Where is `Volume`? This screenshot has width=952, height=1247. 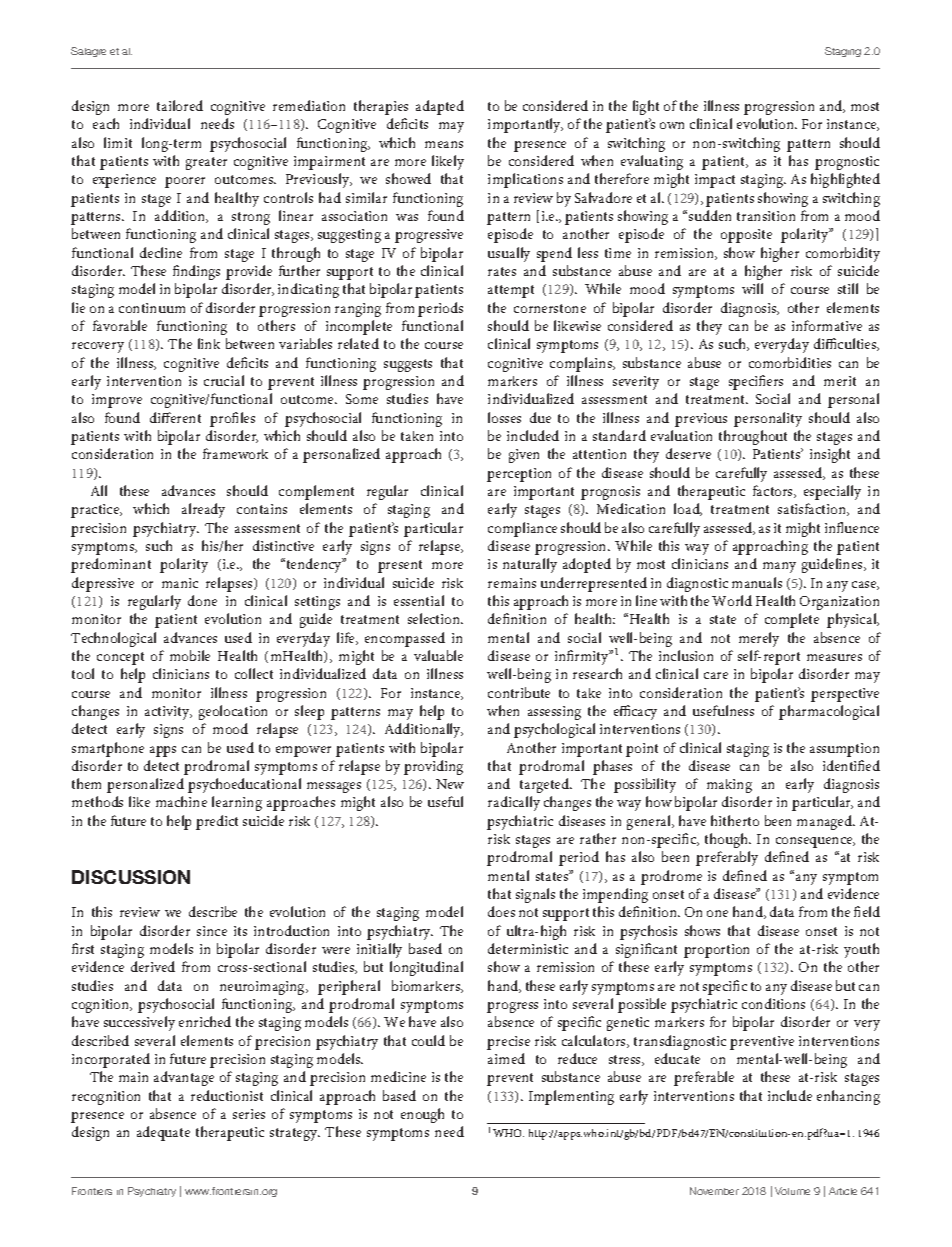
Volume is located at coordinates (792, 1191).
